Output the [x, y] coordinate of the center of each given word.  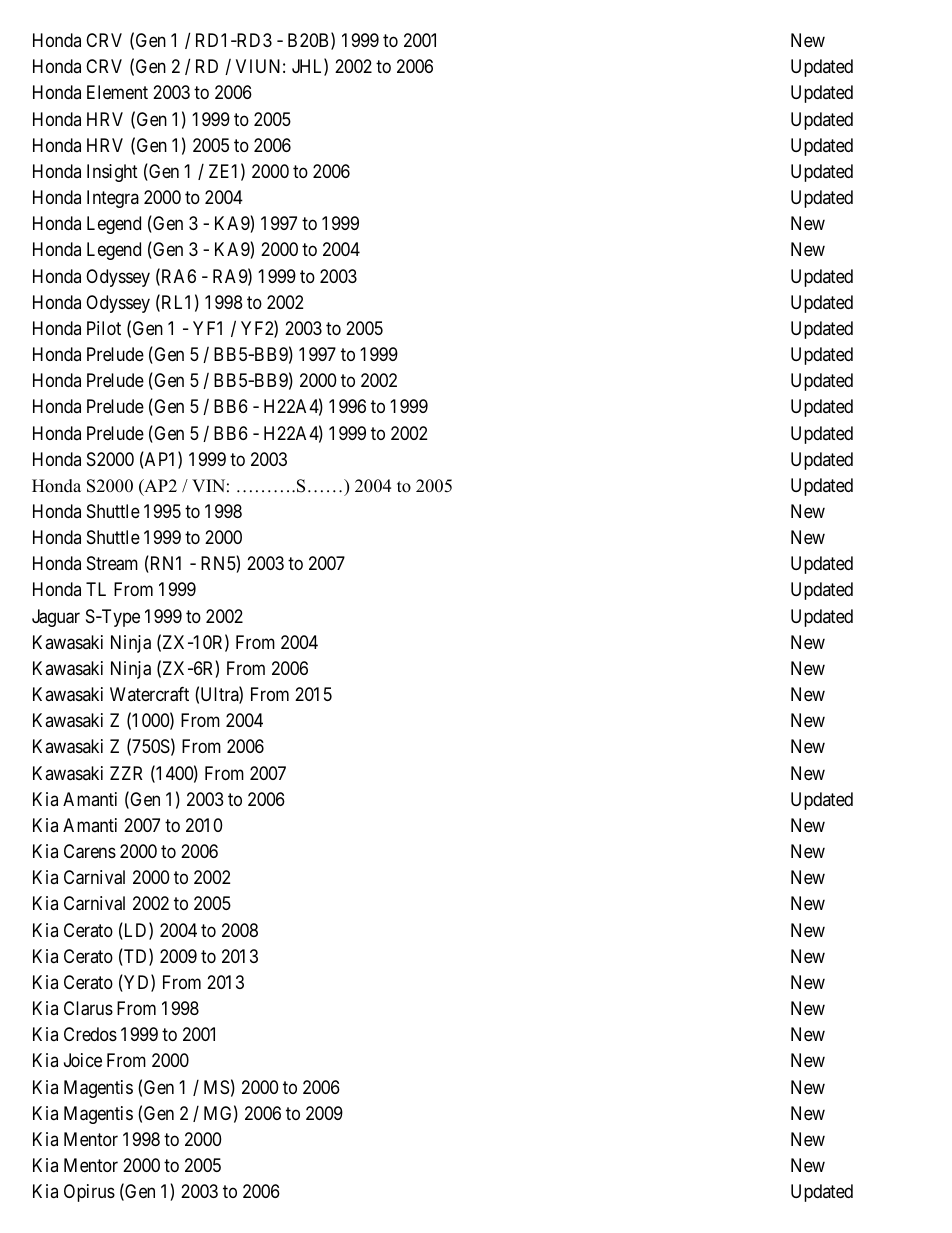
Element [117, 92]
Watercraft [149, 694]
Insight [112, 173]
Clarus [88, 1008]
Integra [113, 199]
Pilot [104, 328]
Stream [112, 563]
